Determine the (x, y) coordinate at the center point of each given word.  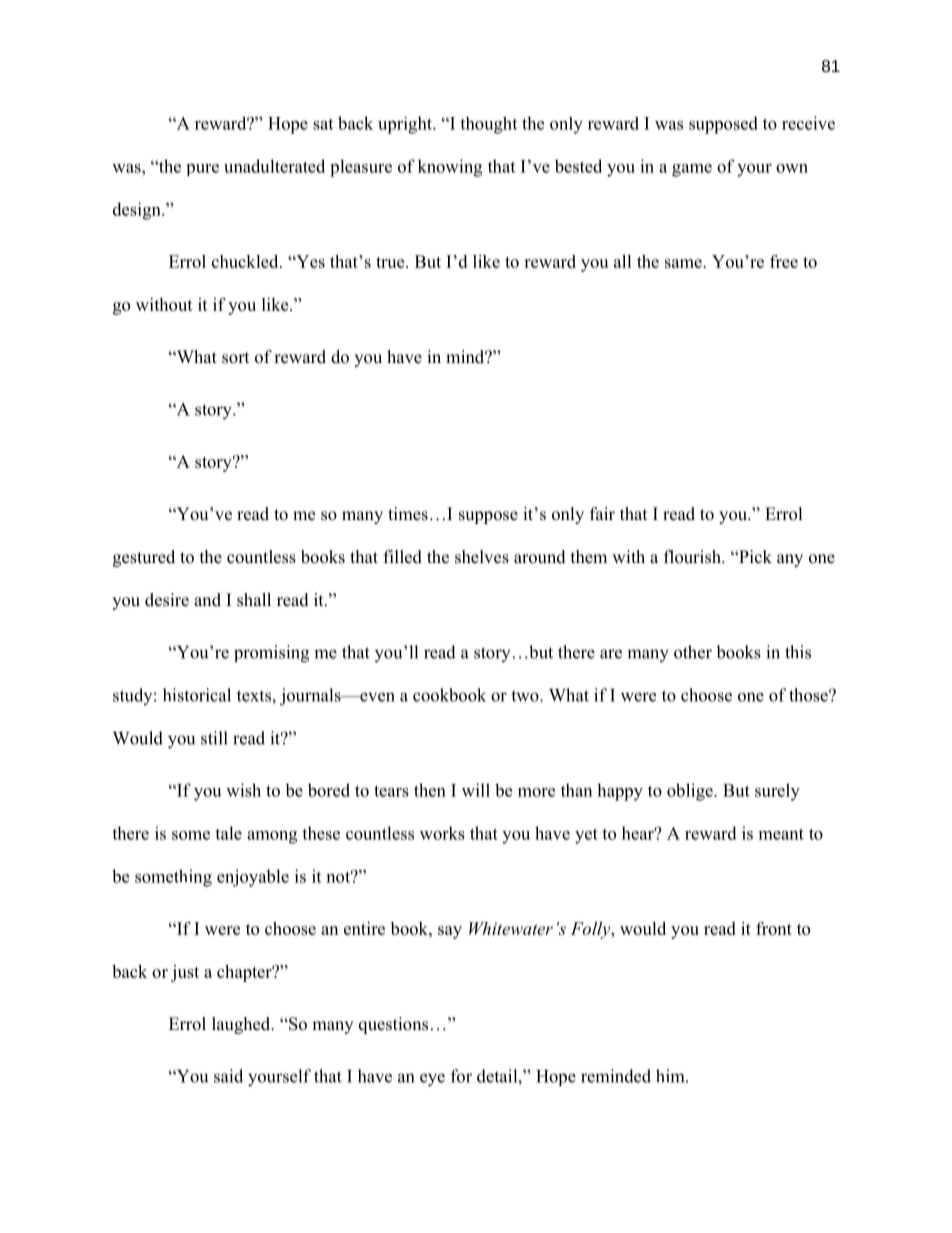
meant (781, 834)
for (461, 1076)
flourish (693, 557)
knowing (450, 168)
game (692, 170)
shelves (482, 557)
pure (203, 170)
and (207, 600)
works (442, 833)
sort (235, 358)
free (784, 261)
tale (228, 833)
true (391, 262)
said (228, 1076)
